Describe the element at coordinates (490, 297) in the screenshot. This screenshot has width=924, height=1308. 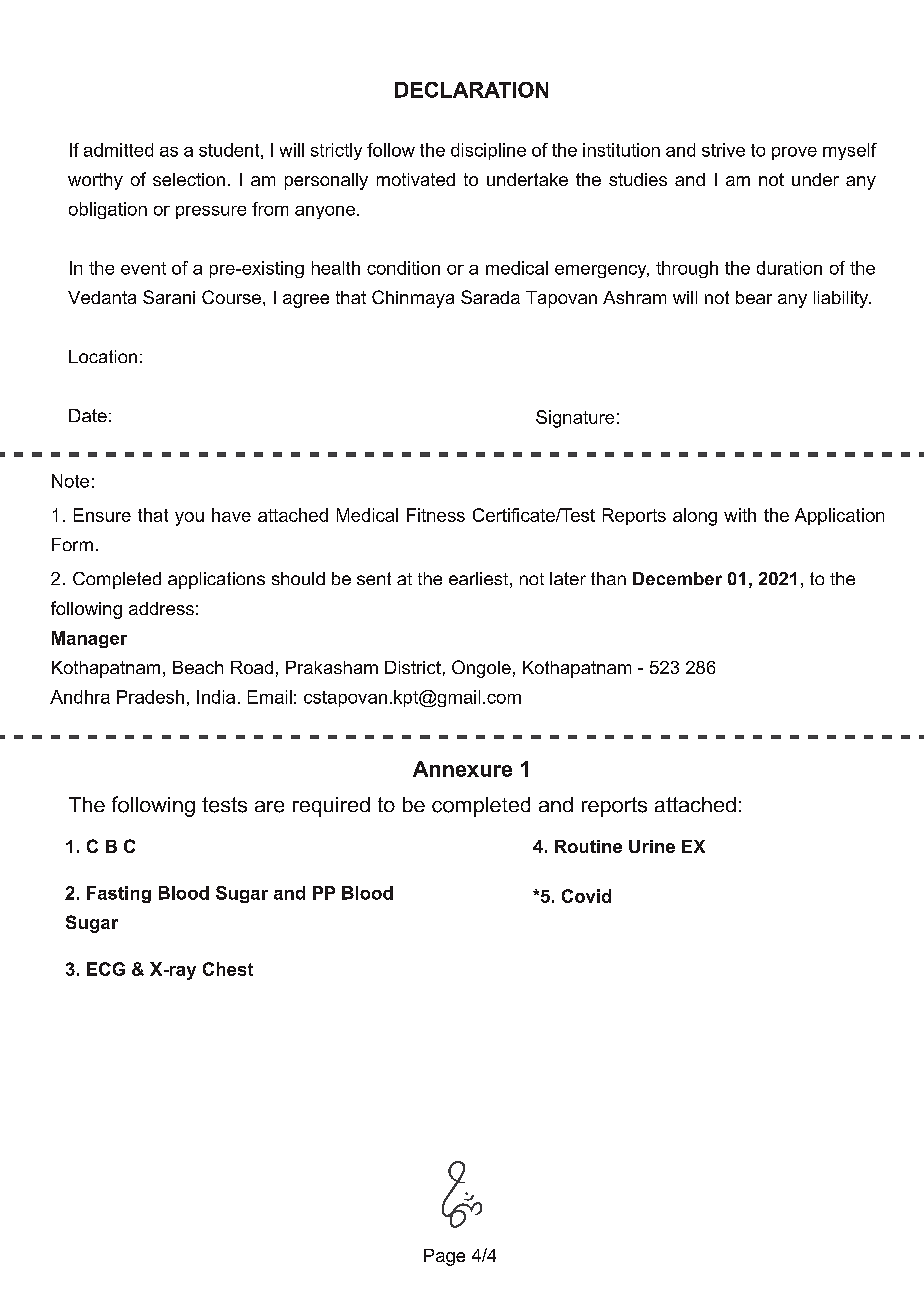
I see `Sarada` at that location.
